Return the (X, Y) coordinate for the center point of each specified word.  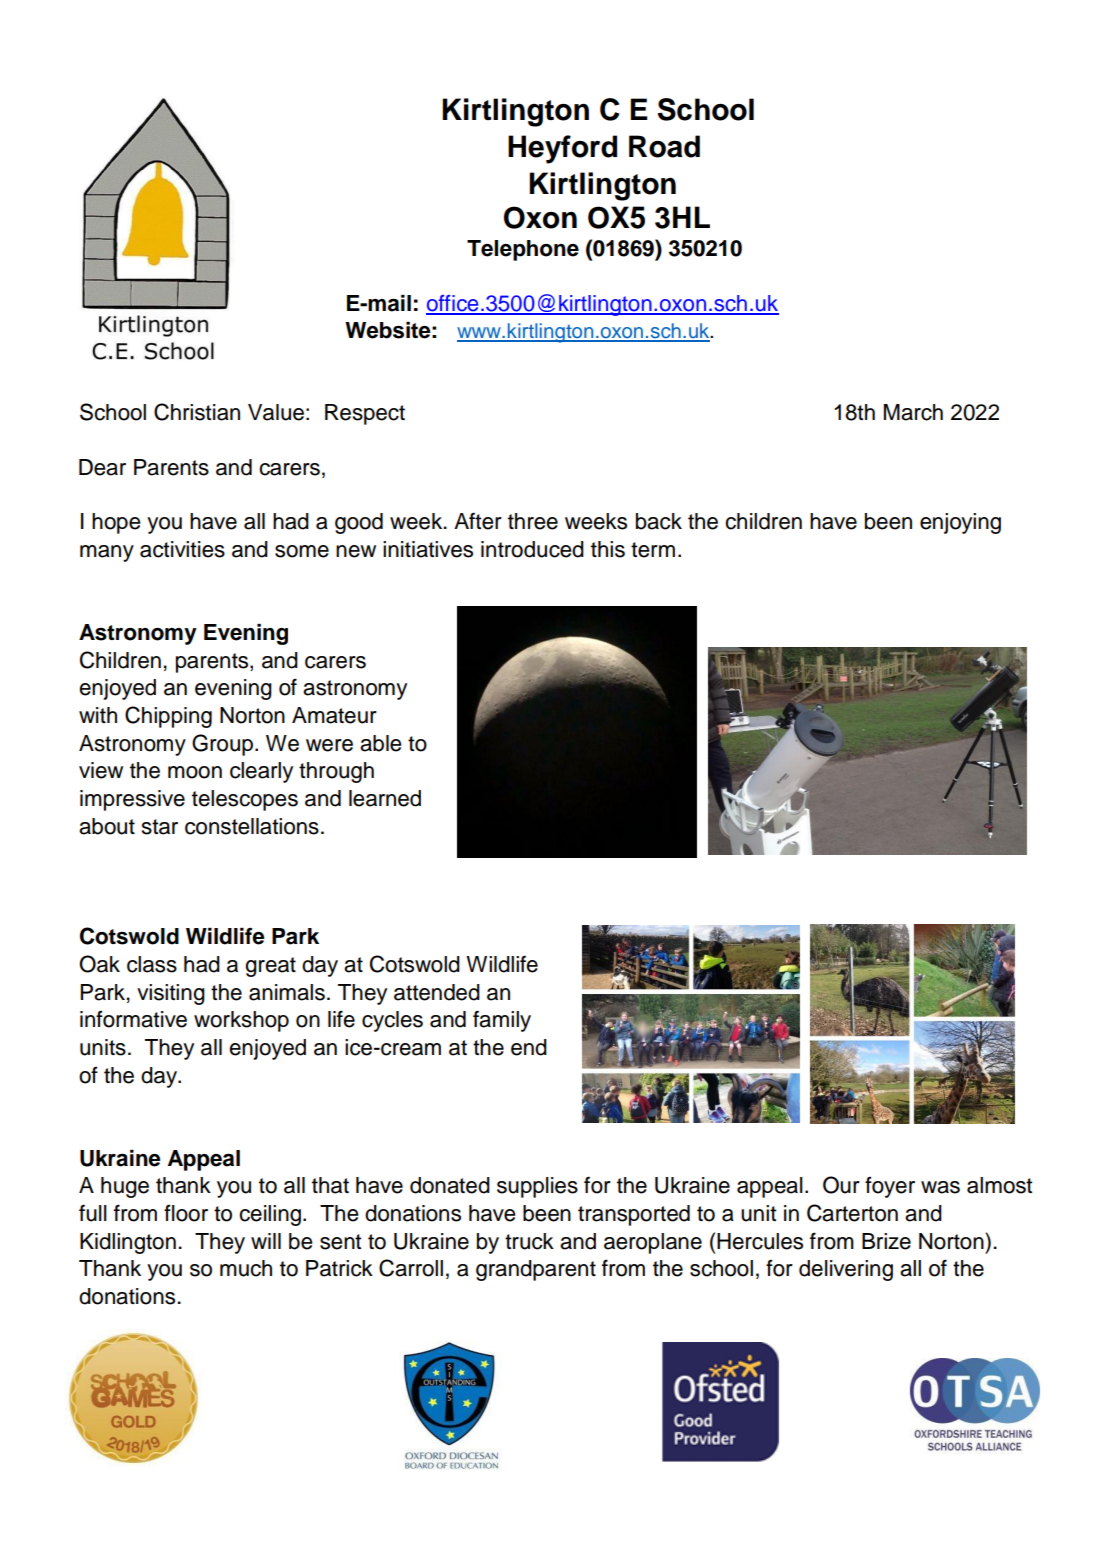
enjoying (960, 523)
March (913, 412)
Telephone (523, 250)
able (380, 743)
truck (529, 1241)
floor (186, 1213)
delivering (846, 1270)
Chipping (168, 717)
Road (664, 146)
